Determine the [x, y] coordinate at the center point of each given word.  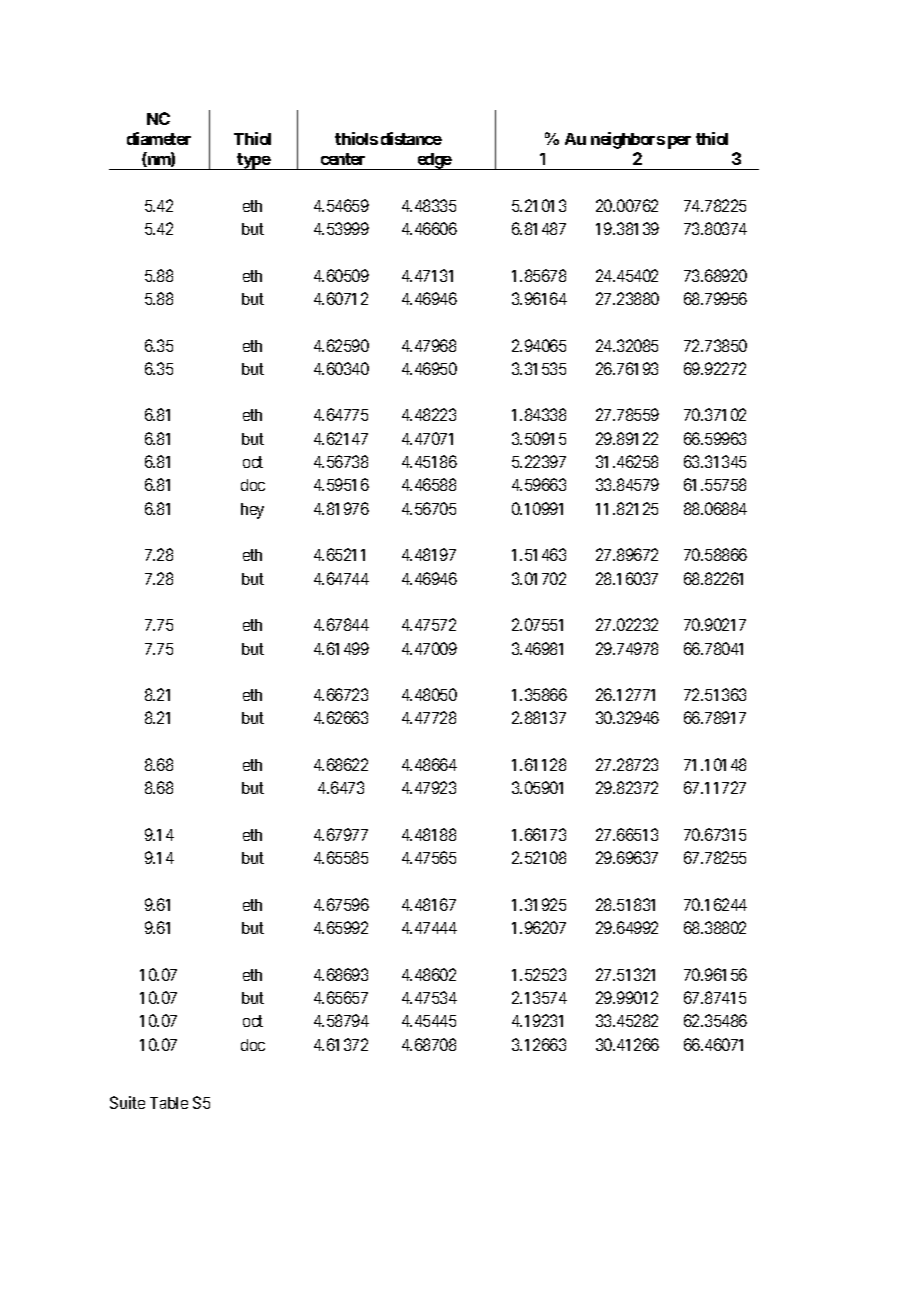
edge [434, 161]
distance [411, 138]
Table [169, 1103]
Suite [127, 1102]
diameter [159, 138]
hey [252, 511]
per [679, 142]
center [343, 159]
